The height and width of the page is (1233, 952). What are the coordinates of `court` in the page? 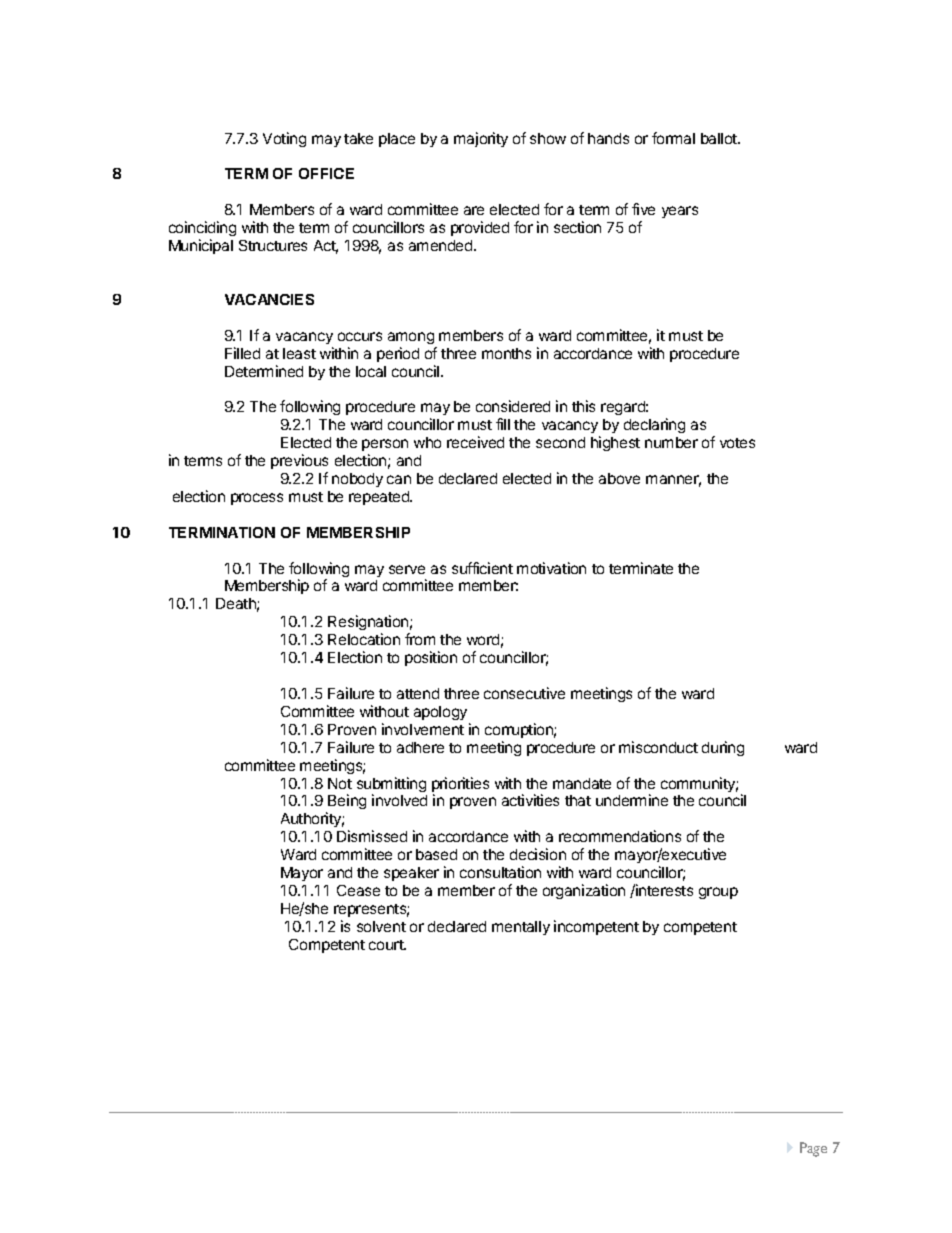 It's located at (387, 945).
